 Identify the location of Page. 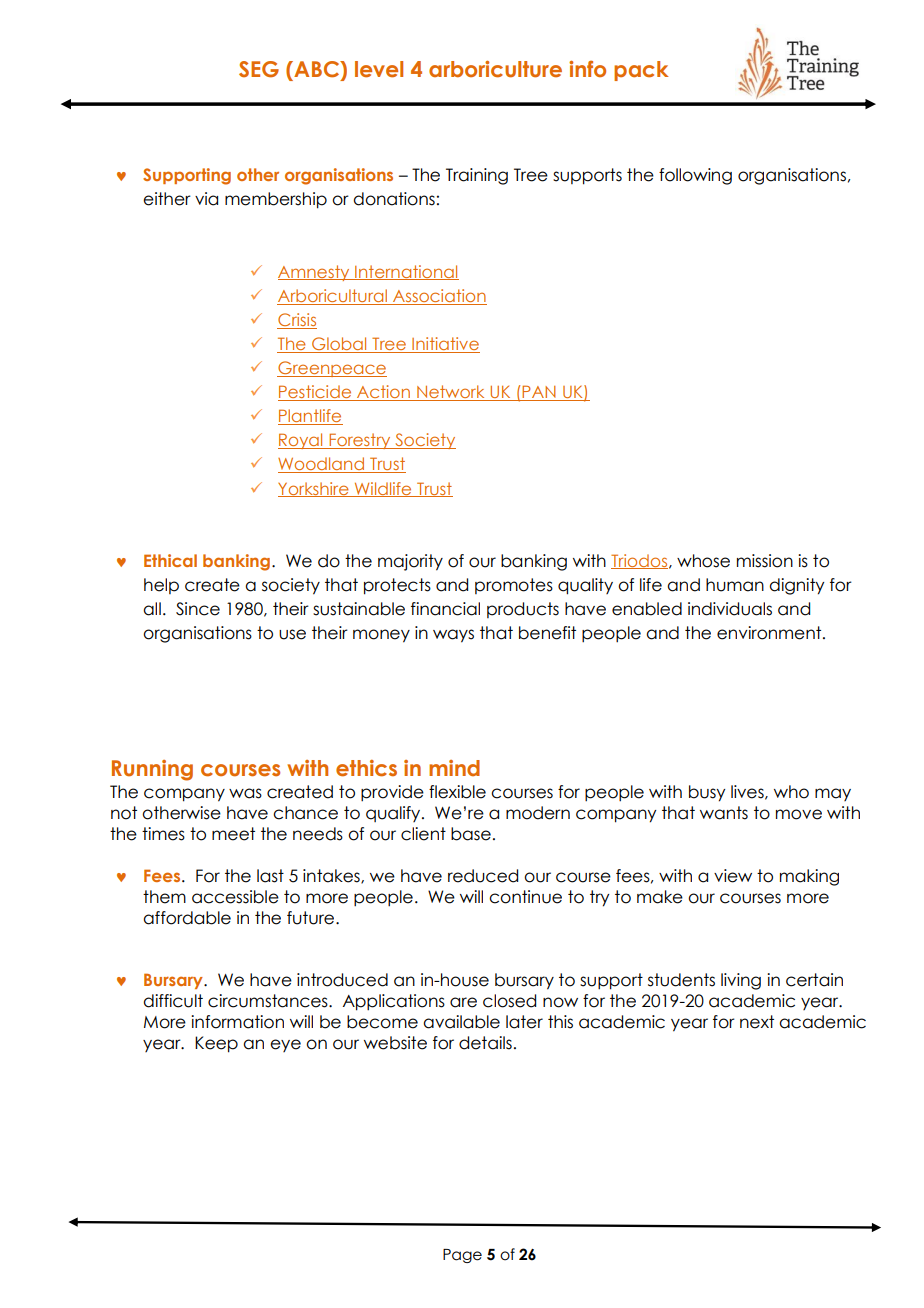
(462, 1256).
